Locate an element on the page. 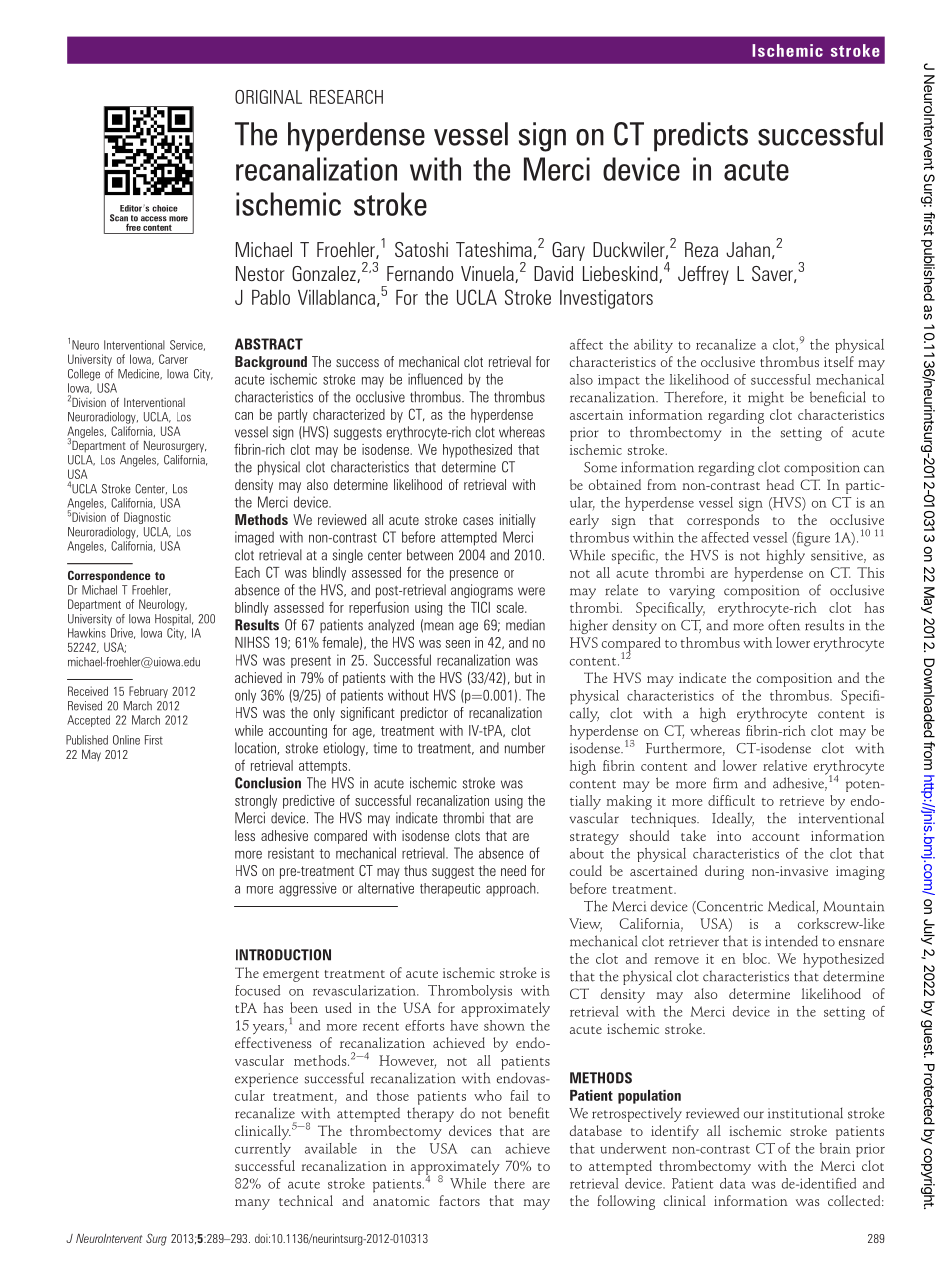 The width and height of the image is (952, 1271). factors is located at coordinates (459, 1200).
